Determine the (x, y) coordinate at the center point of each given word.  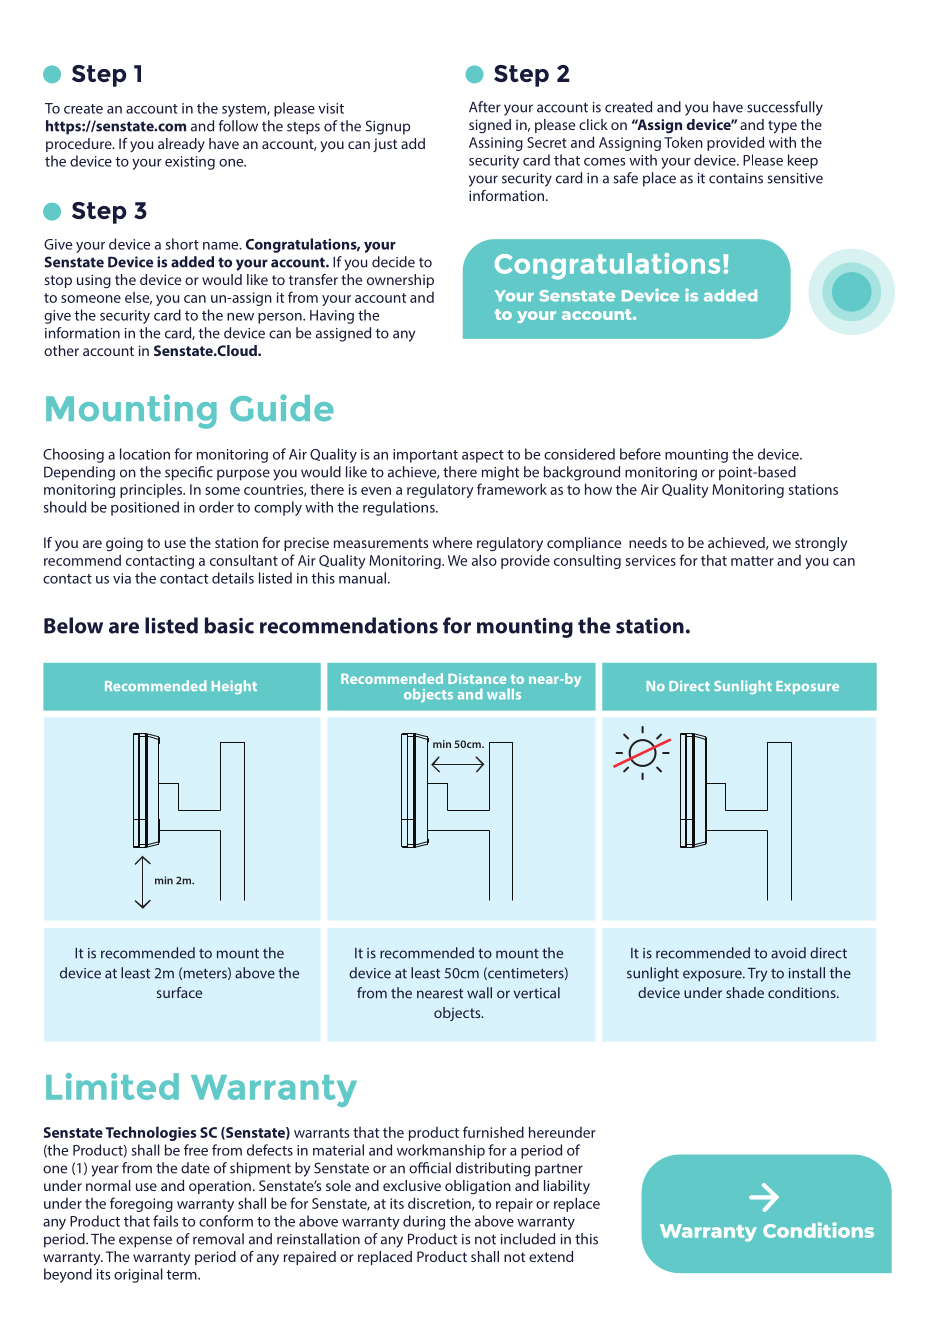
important (425, 456)
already (181, 145)
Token (683, 142)
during (424, 1222)
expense (145, 1242)
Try (757, 975)
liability (567, 1187)
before (640, 454)
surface (179, 992)
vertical (536, 993)
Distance (477, 678)
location (145, 454)
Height (234, 687)
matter (752, 561)
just (385, 145)
